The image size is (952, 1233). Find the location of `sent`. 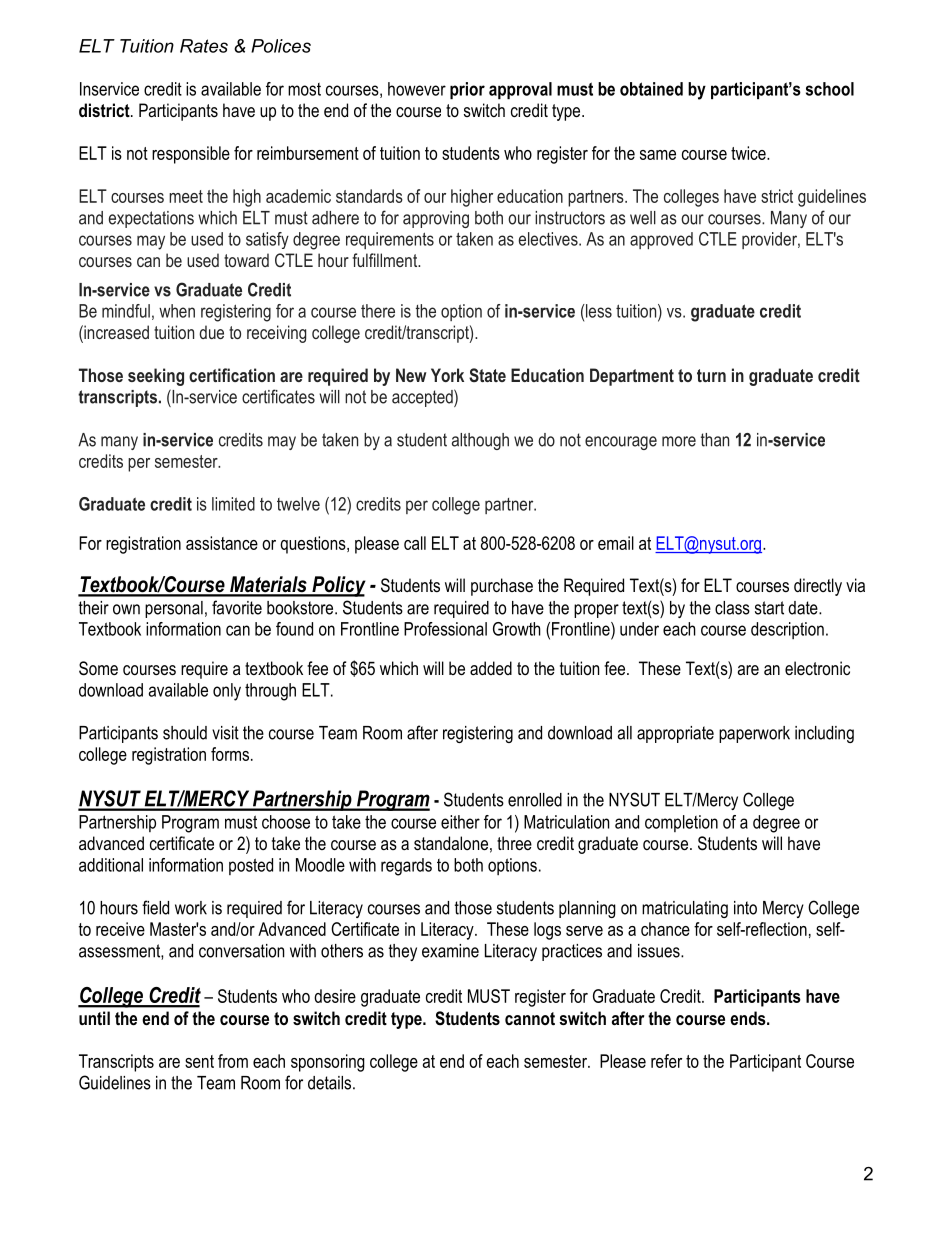

sent is located at coordinates (199, 1061).
